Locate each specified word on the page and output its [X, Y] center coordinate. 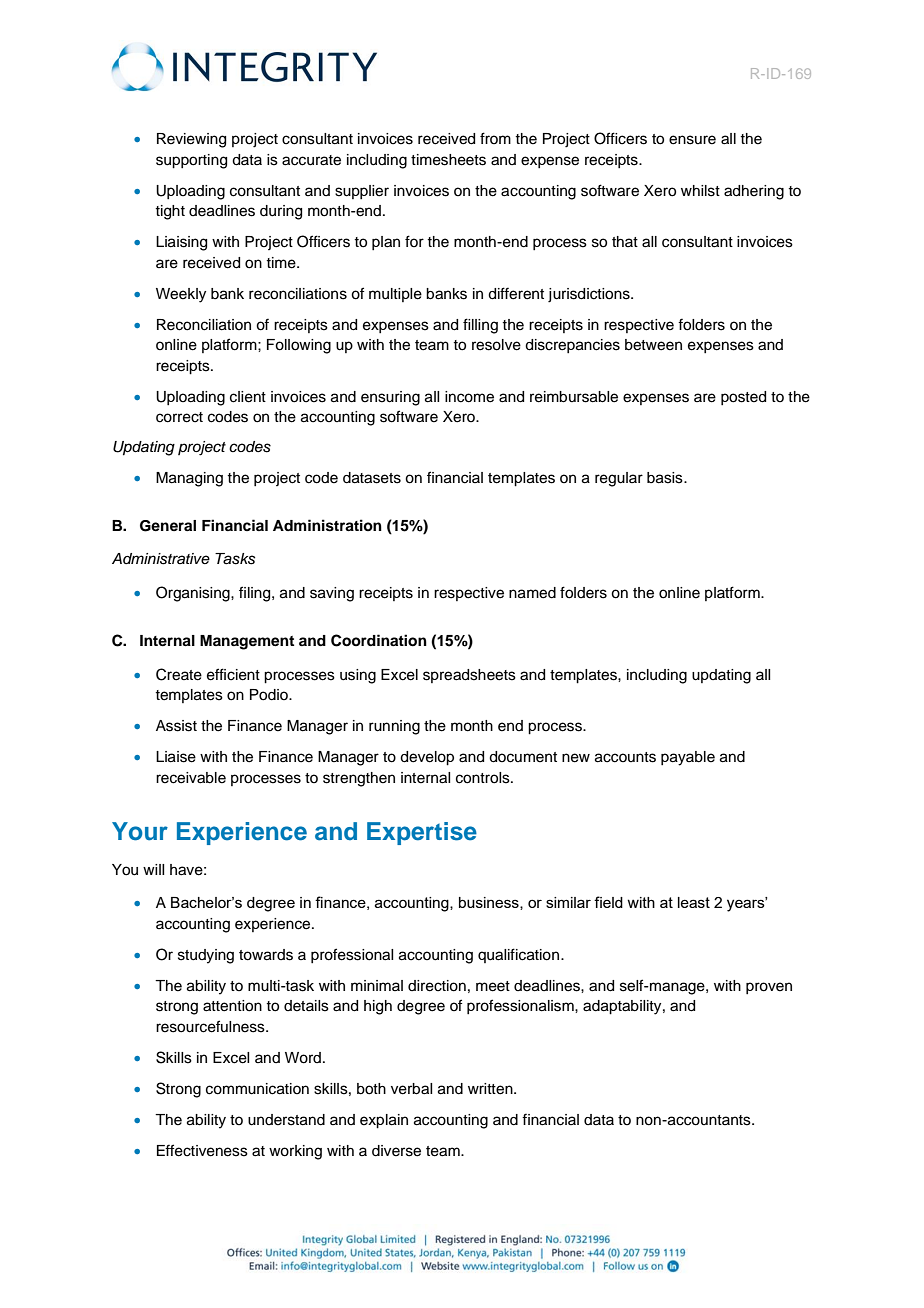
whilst [700, 191]
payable [688, 758]
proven [769, 988]
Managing [189, 479]
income [469, 397]
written [491, 1089]
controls [484, 778]
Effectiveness [202, 1150]
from [495, 138]
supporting [191, 161]
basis [666, 478]
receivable [191, 778]
